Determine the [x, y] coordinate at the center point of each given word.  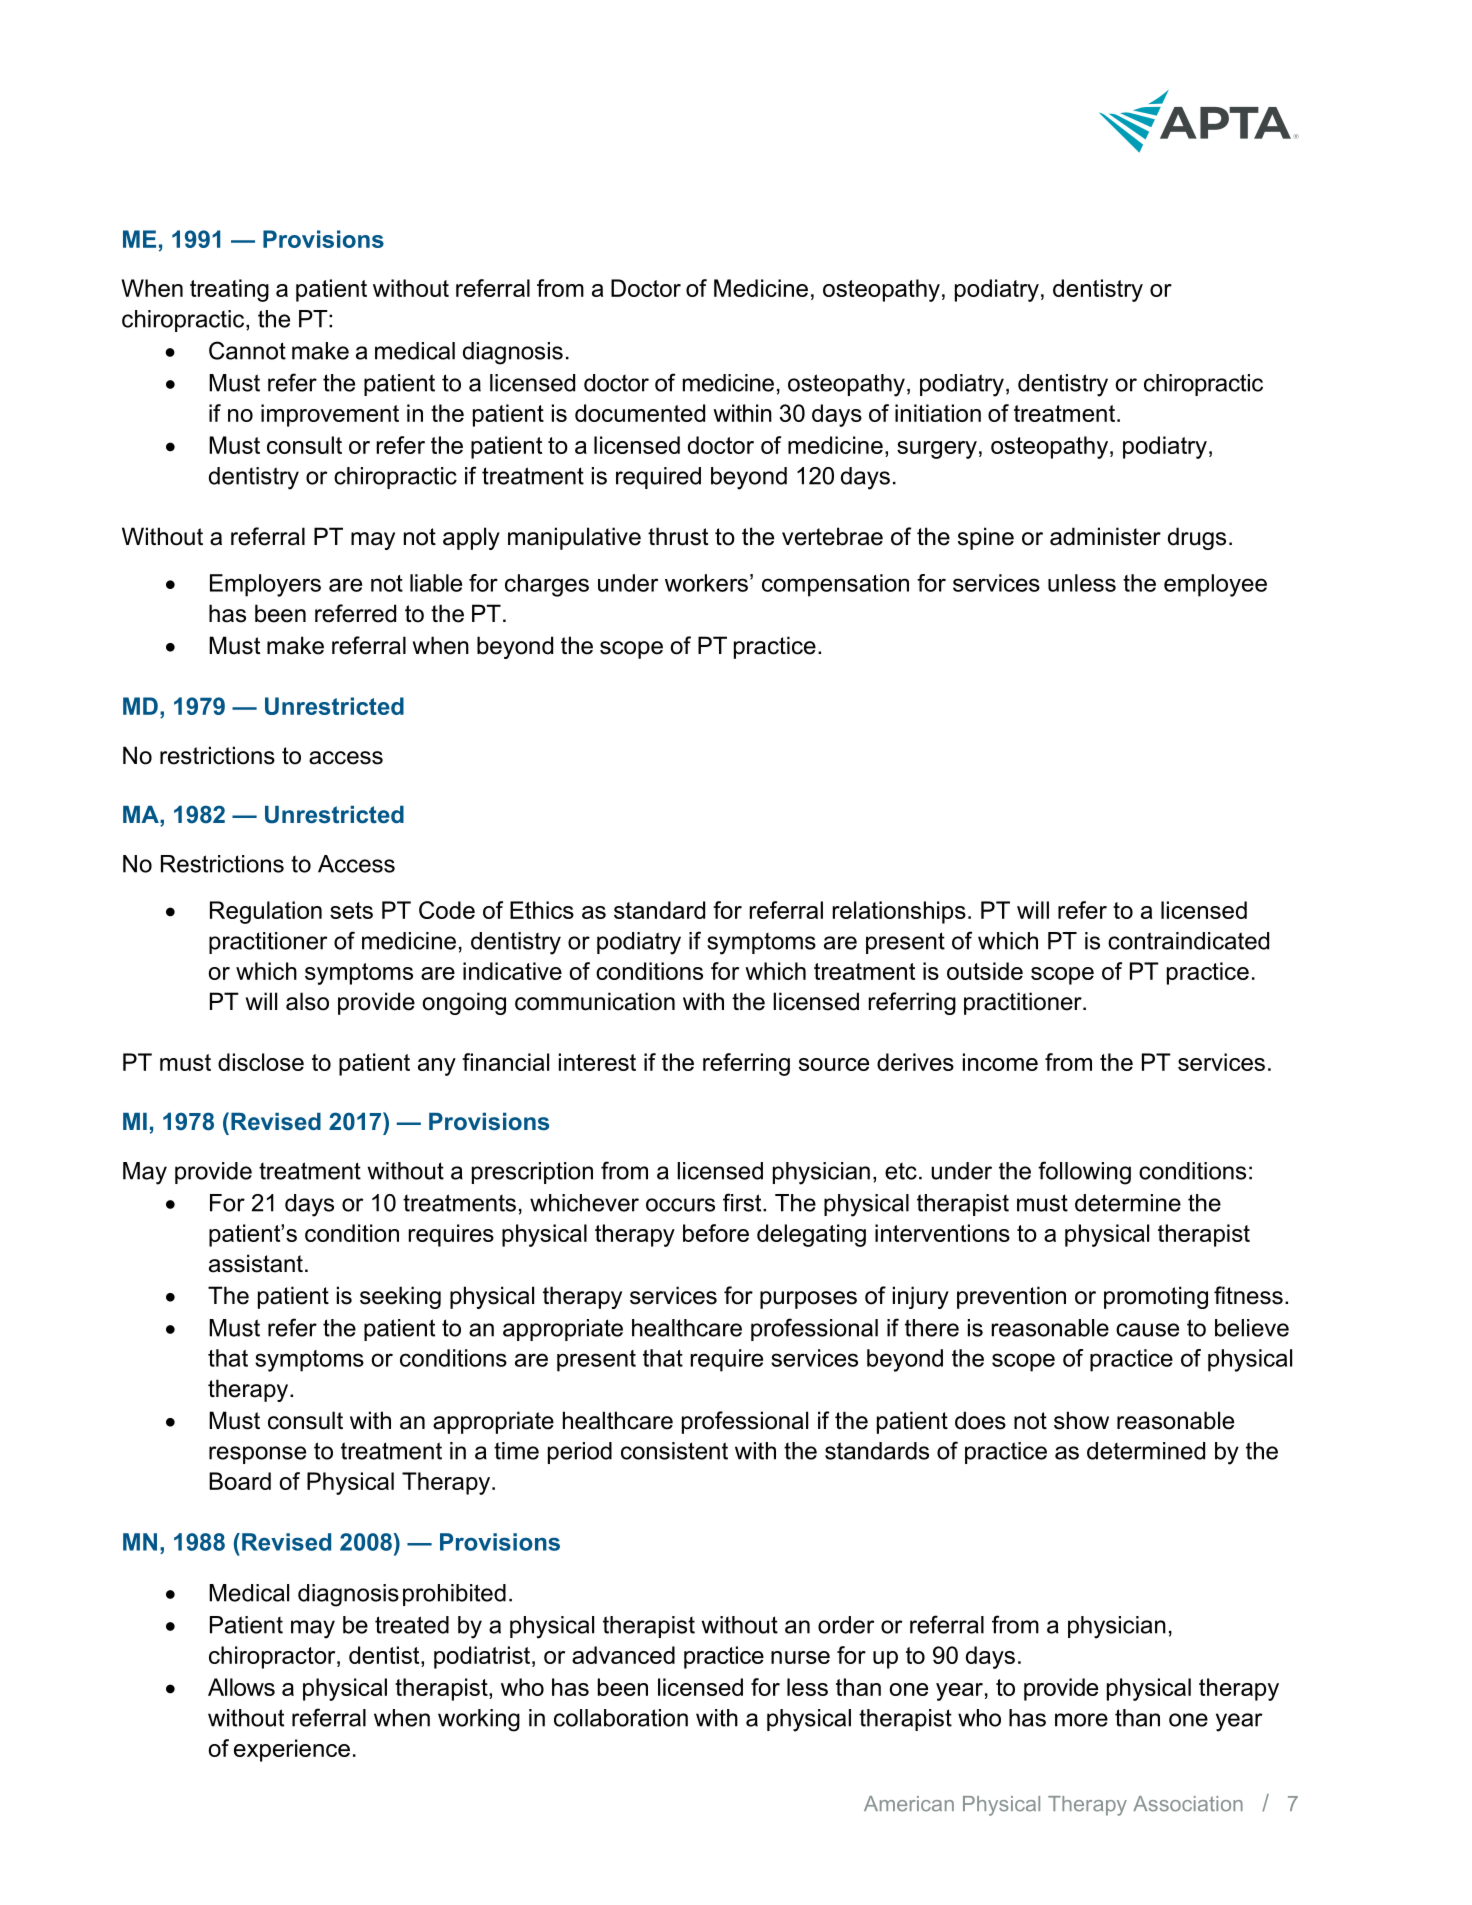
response [257, 1455]
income [1000, 1062]
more [1081, 1720]
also [307, 1001]
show [1081, 1420]
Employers [265, 585]
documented [640, 413]
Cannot [247, 350]
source [834, 1064]
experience [292, 1750]
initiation [938, 413]
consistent [674, 1451]
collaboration [621, 1718]
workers [706, 583]
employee [1215, 585]
